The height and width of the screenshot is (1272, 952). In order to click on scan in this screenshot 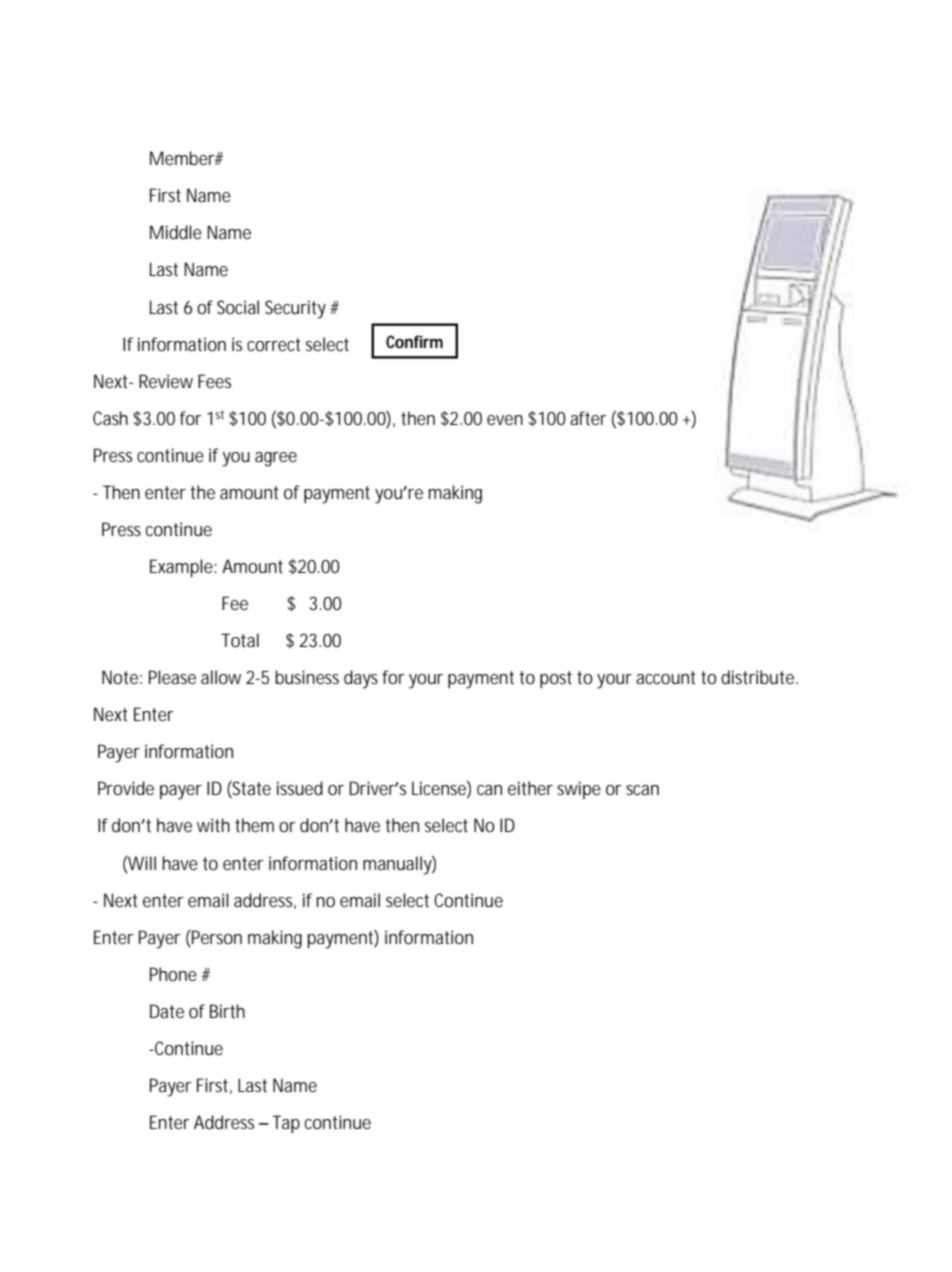, I will do `click(642, 790)`.
